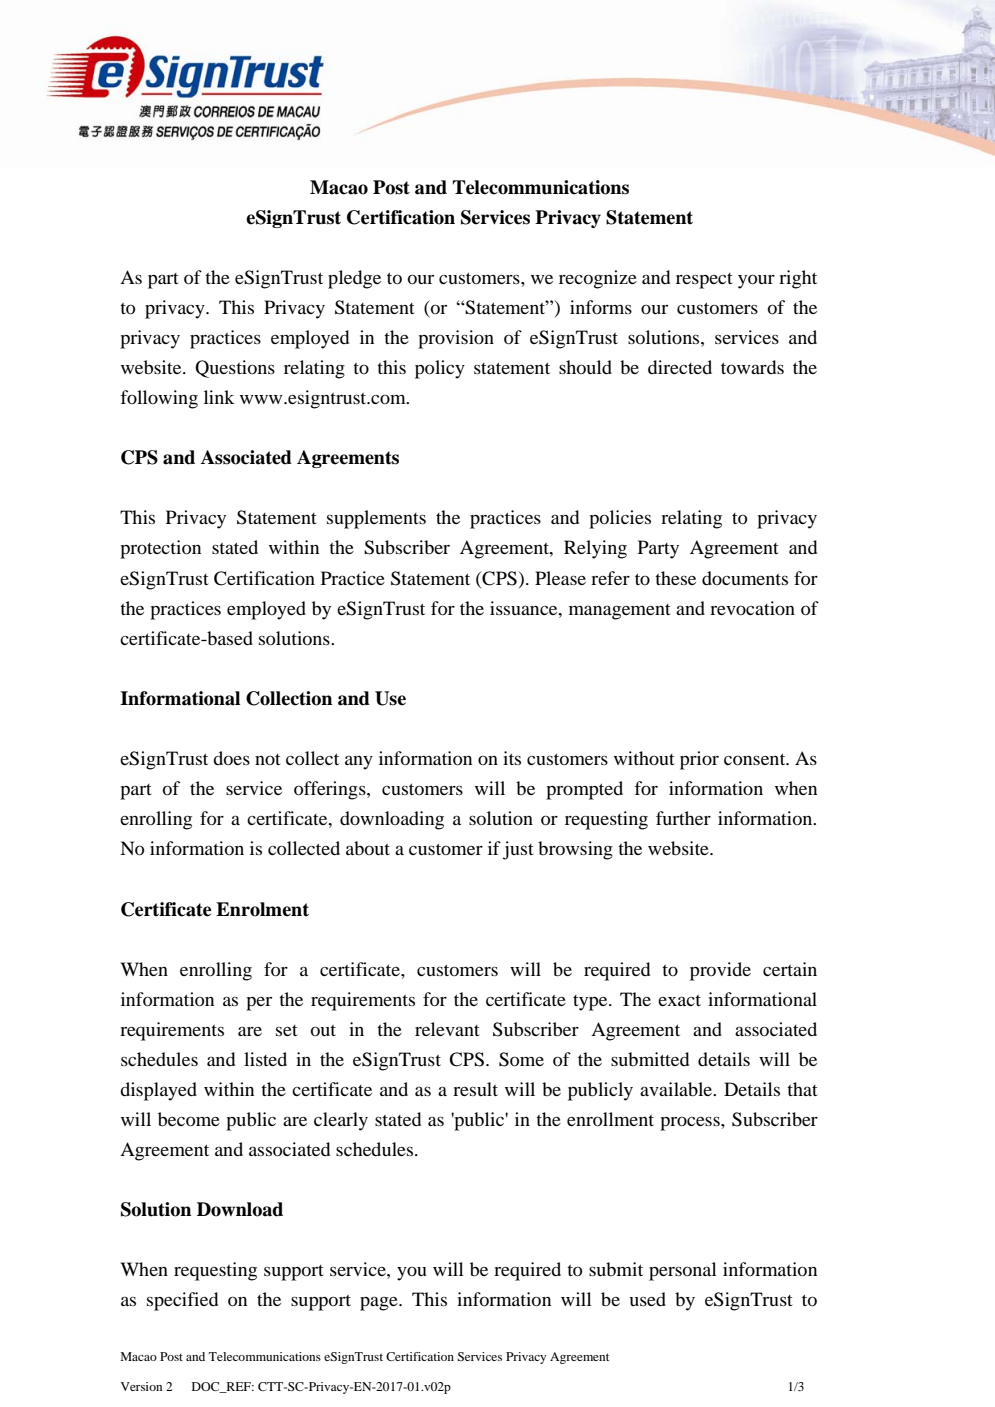 The height and width of the screenshot is (1407, 995). I want to click on specified, so click(182, 1301).
